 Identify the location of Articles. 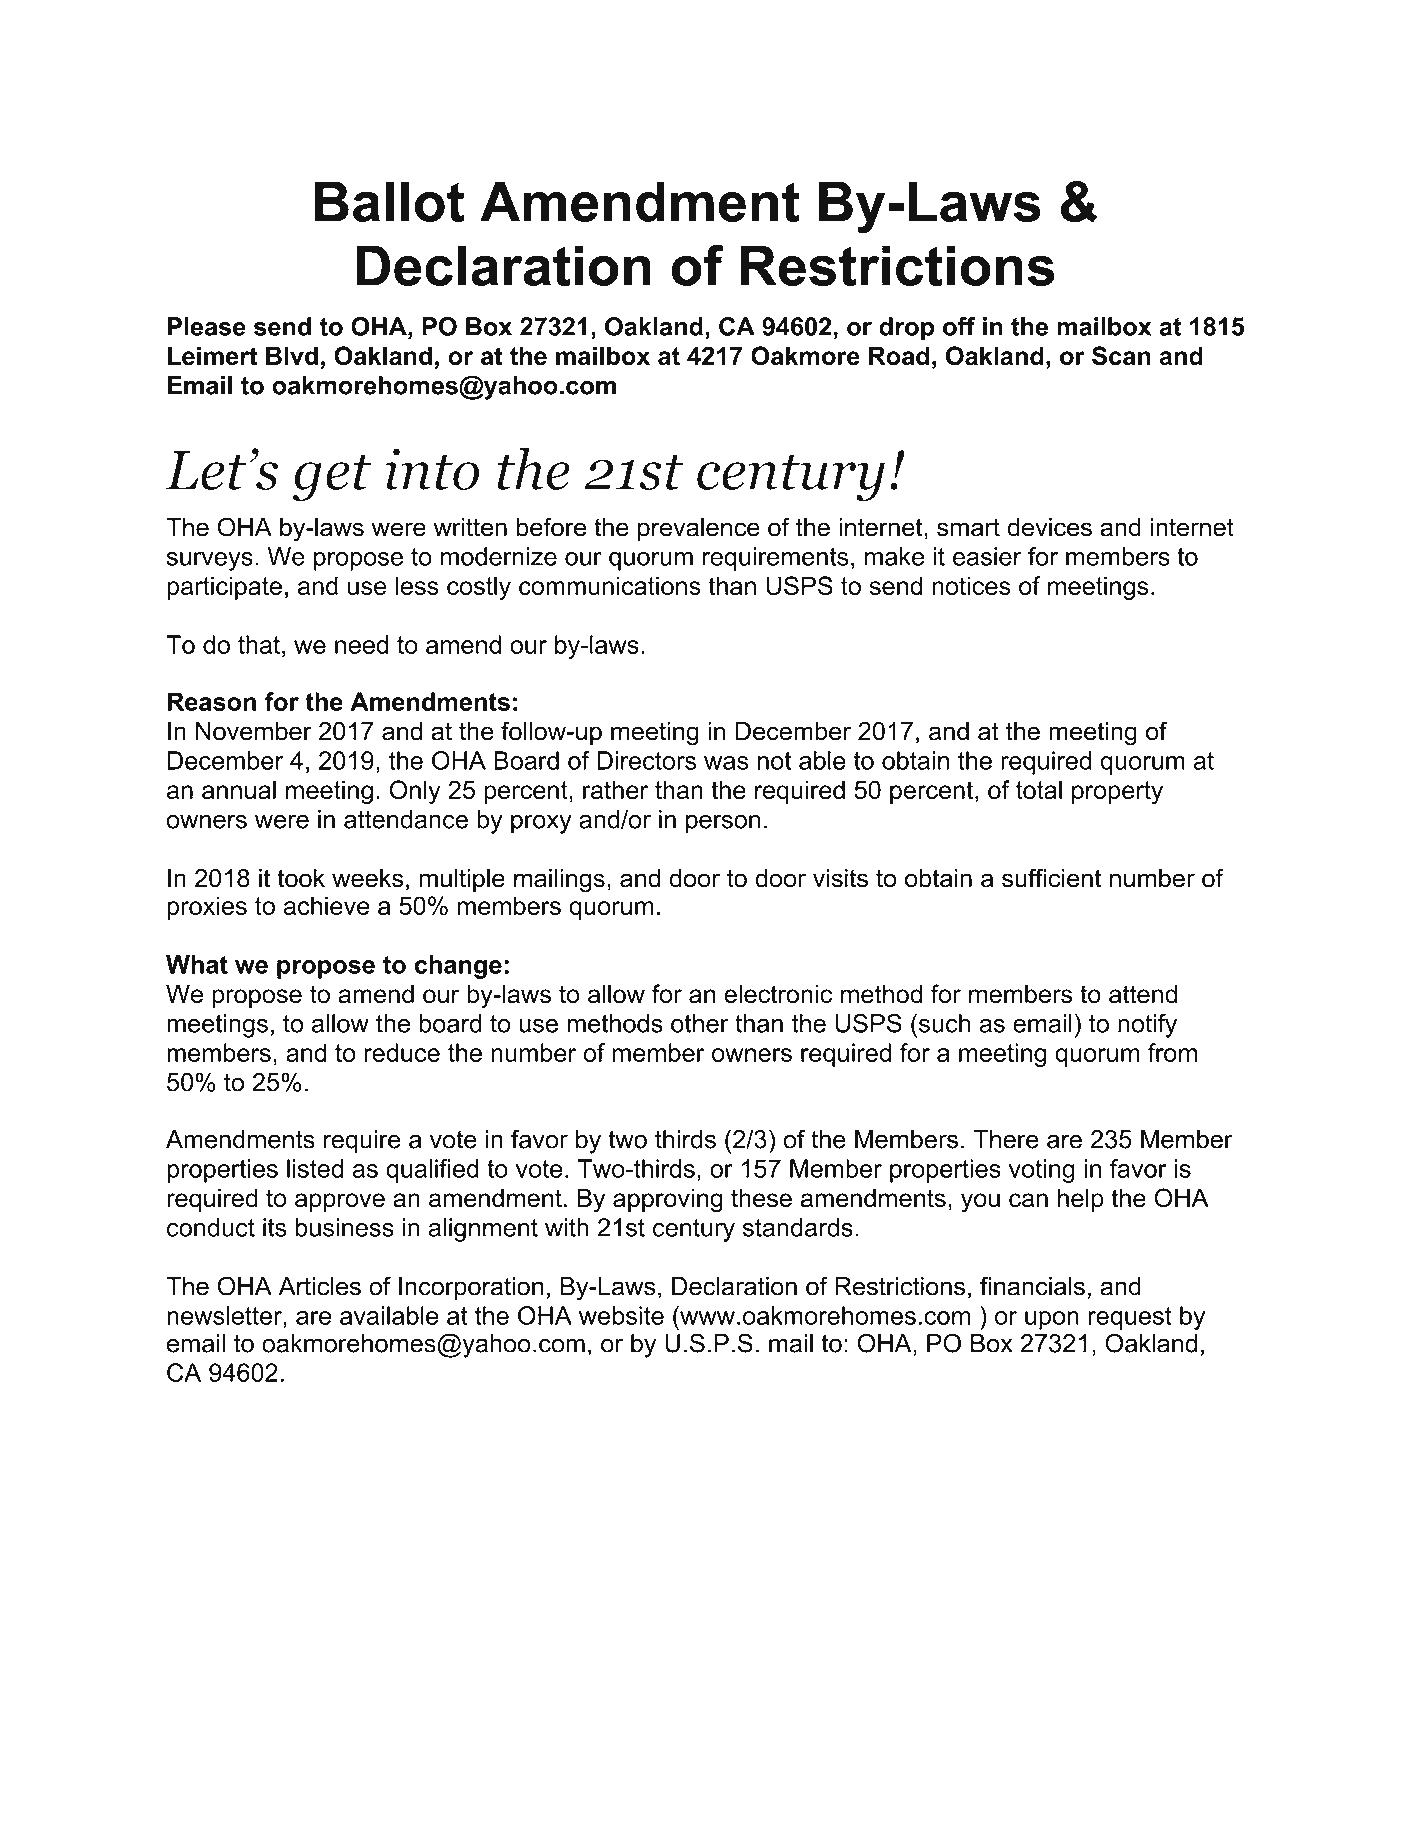
(320, 1286).
